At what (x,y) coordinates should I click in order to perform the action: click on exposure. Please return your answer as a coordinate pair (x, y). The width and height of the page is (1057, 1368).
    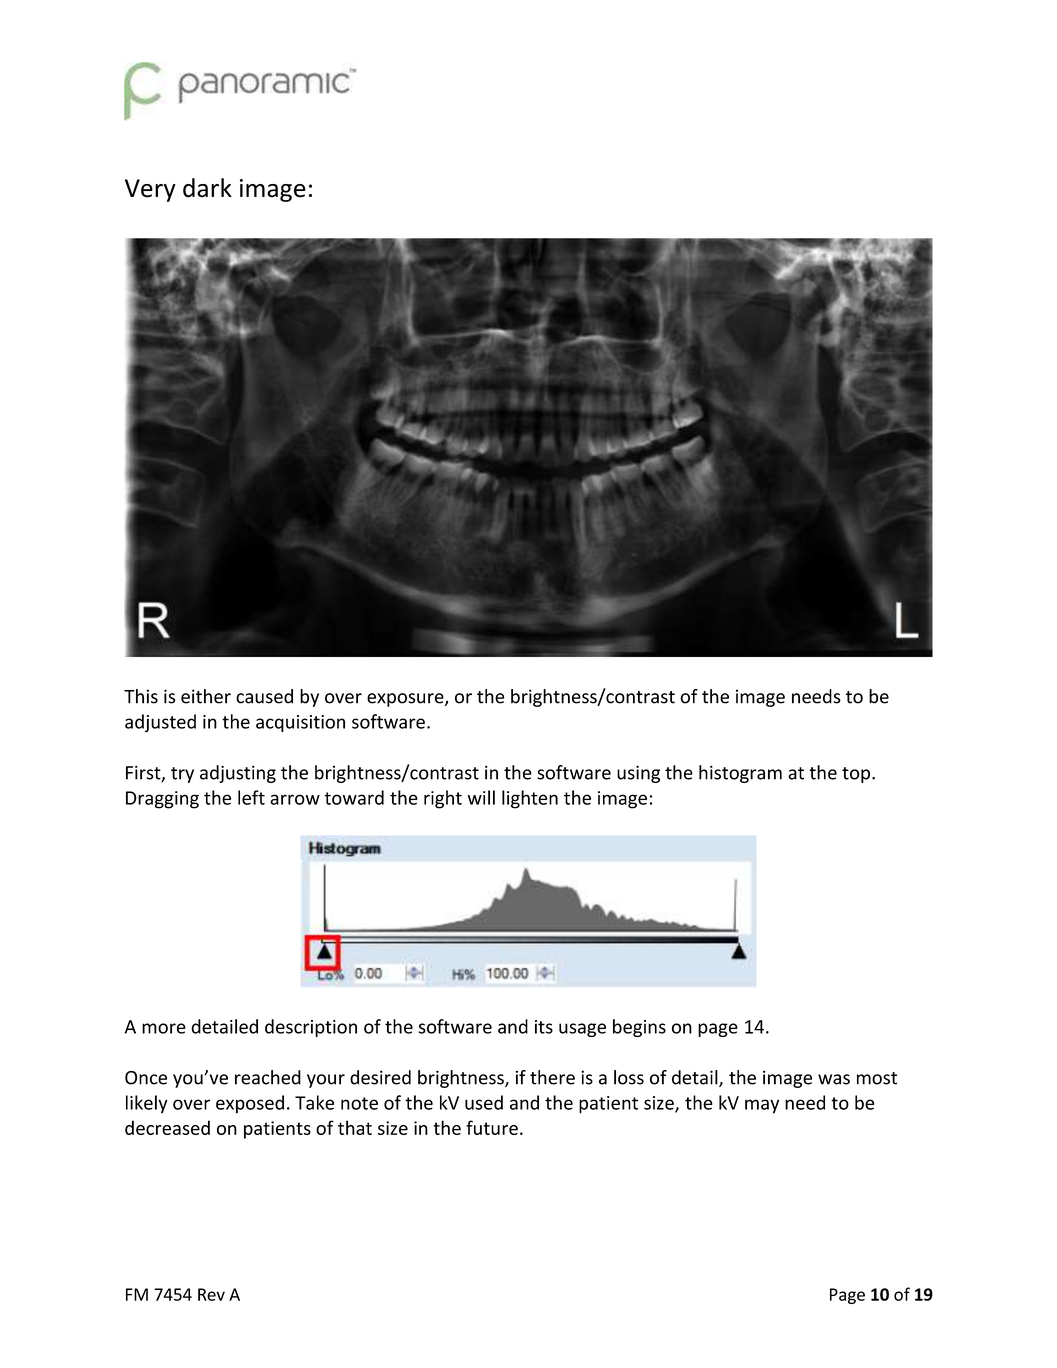
    Looking at the image, I should click on (406, 700).
